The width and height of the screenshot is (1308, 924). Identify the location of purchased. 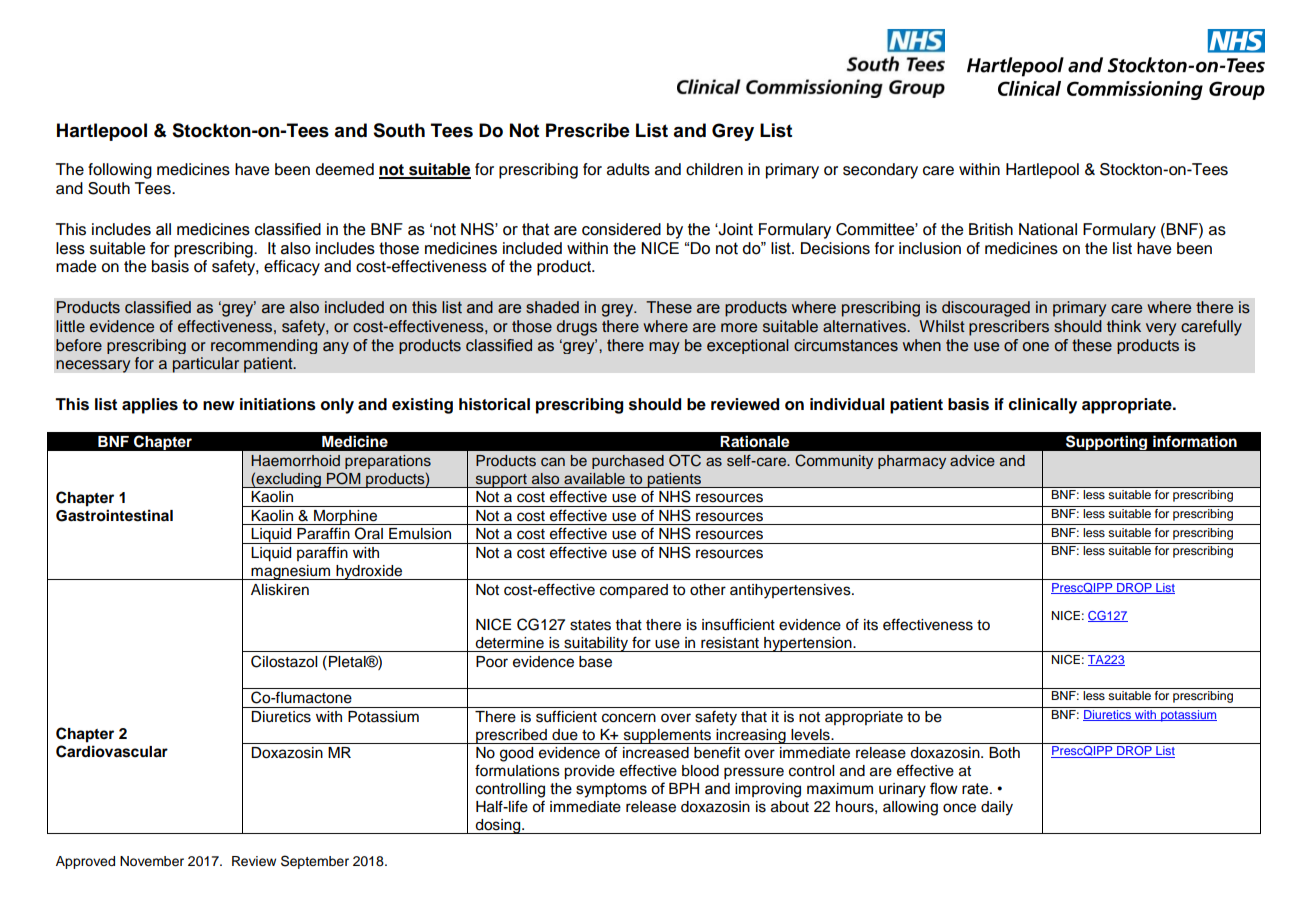
(628, 462).
